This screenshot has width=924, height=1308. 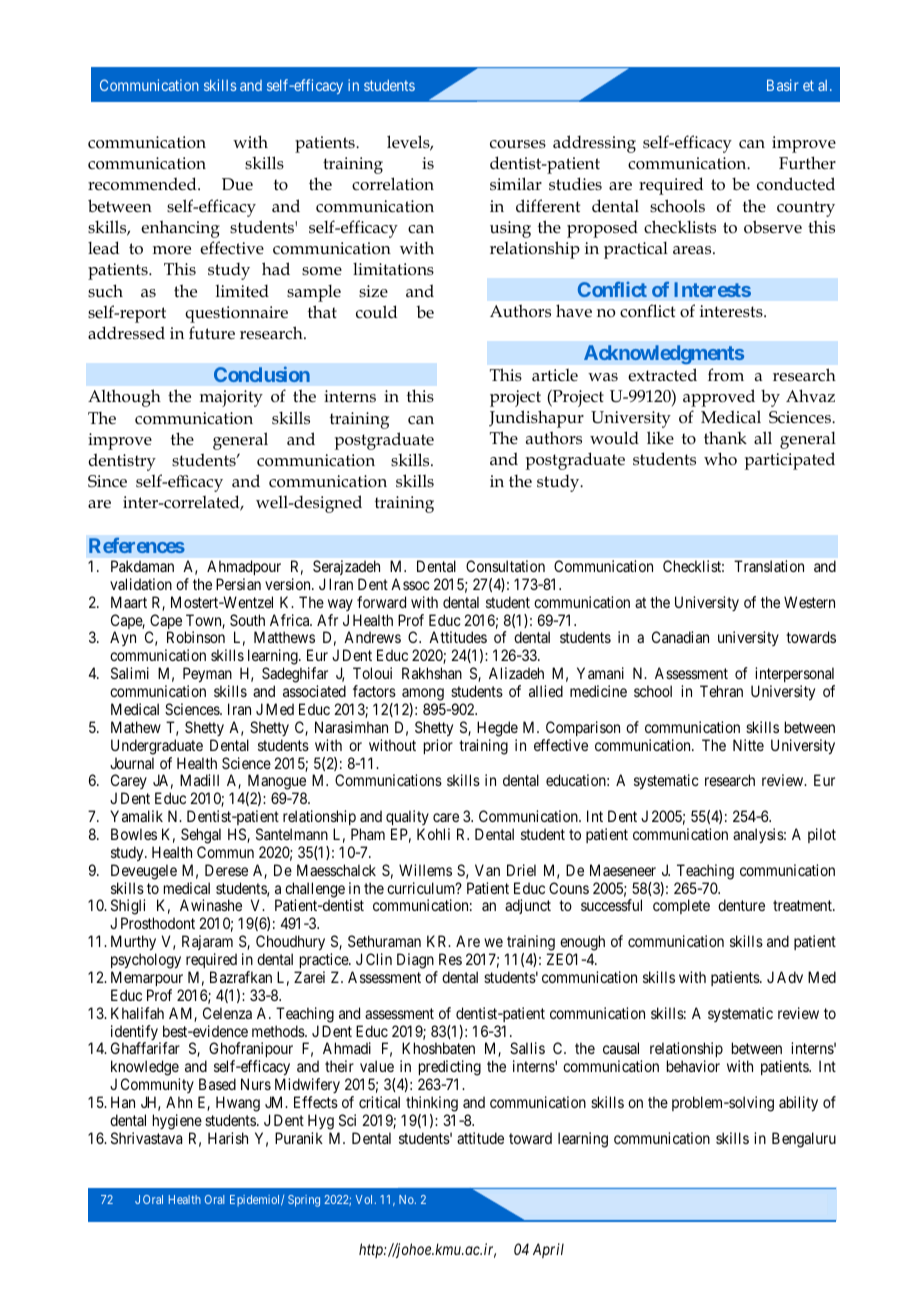 What do you see at coordinates (725, 437) in the screenshot?
I see `thank` at bounding box center [725, 437].
